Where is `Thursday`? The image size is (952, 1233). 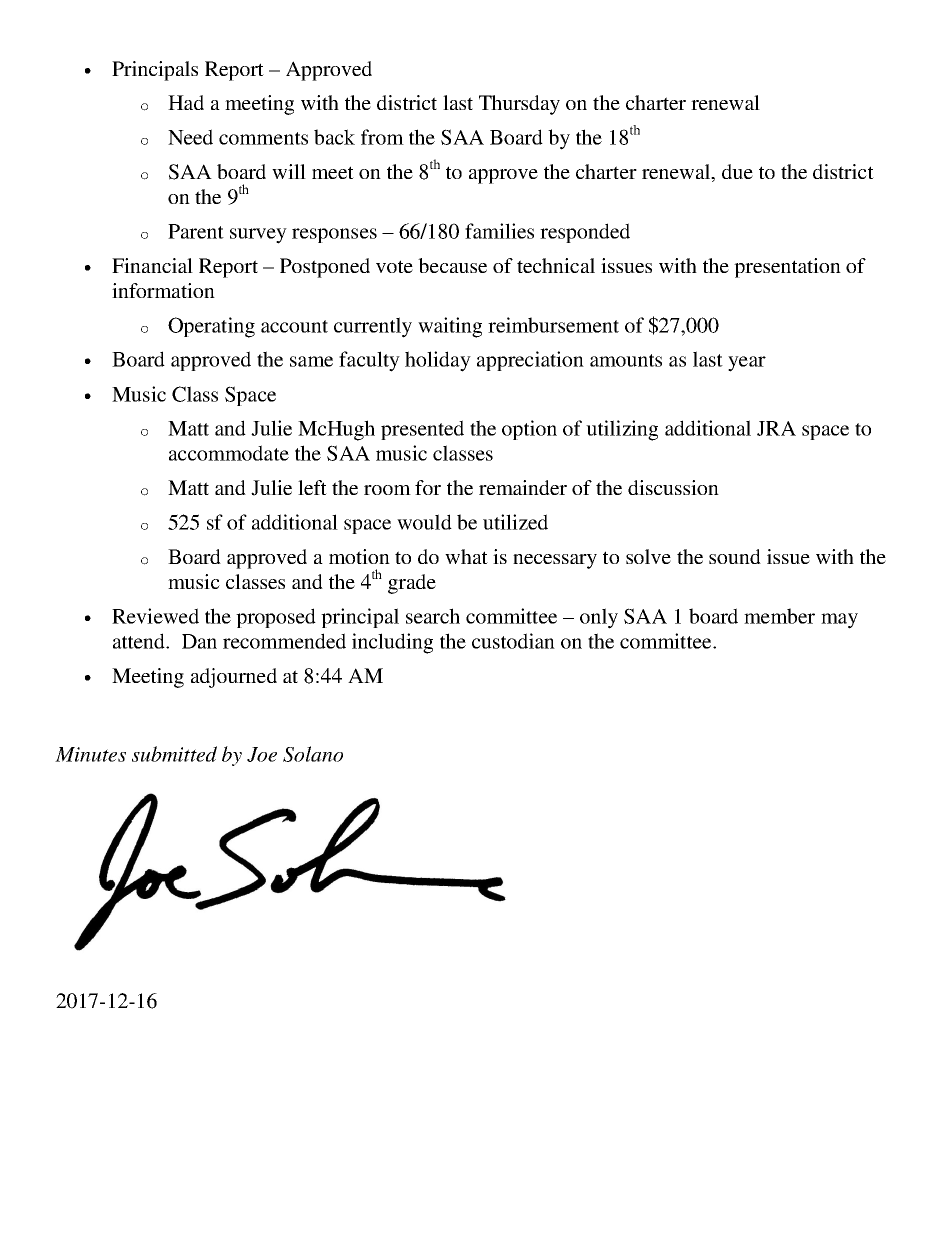 Thursday is located at coordinates (519, 105).
